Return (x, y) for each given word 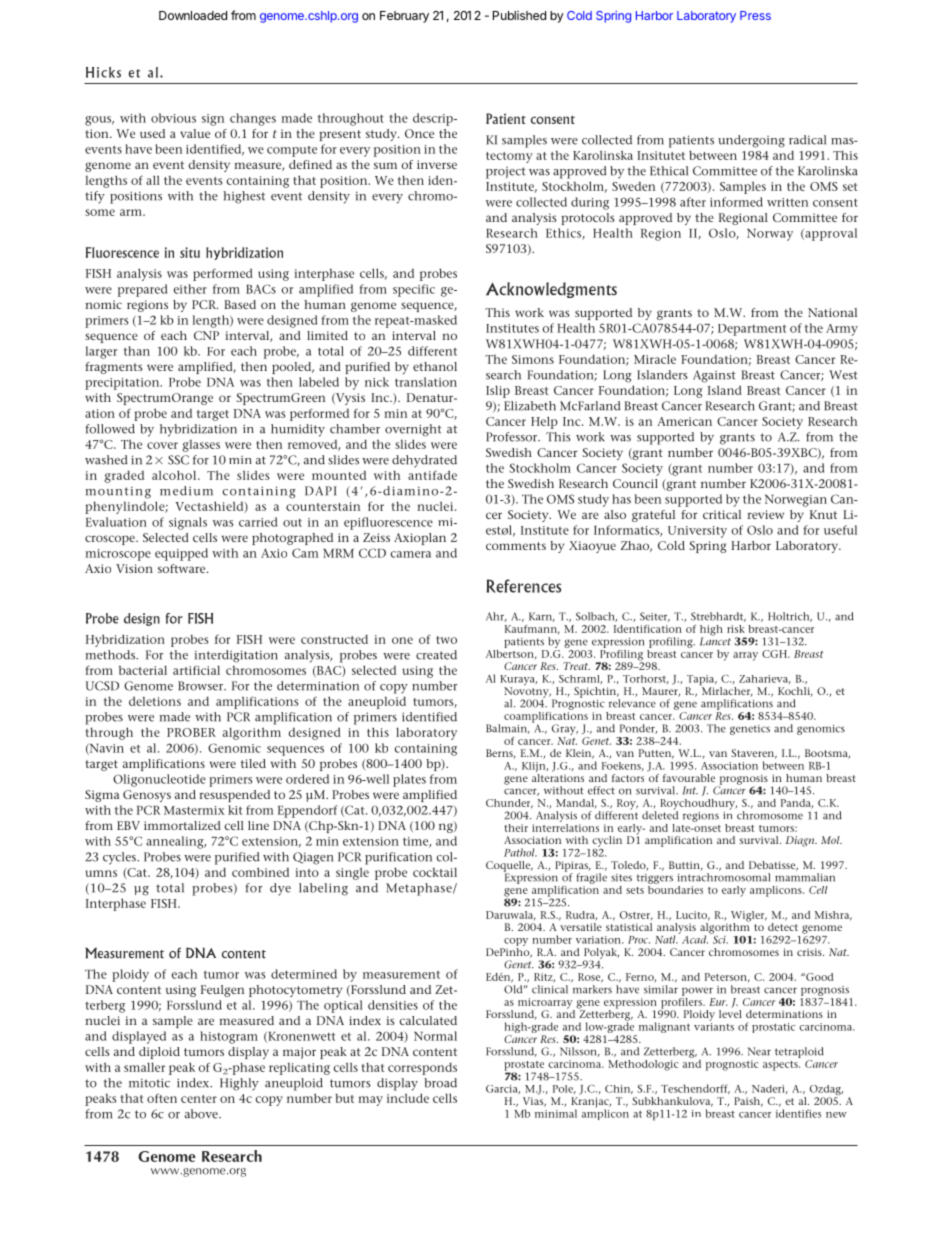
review (765, 514)
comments (516, 546)
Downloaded (193, 15)
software (183, 568)
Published (519, 15)
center (199, 1099)
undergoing (751, 141)
